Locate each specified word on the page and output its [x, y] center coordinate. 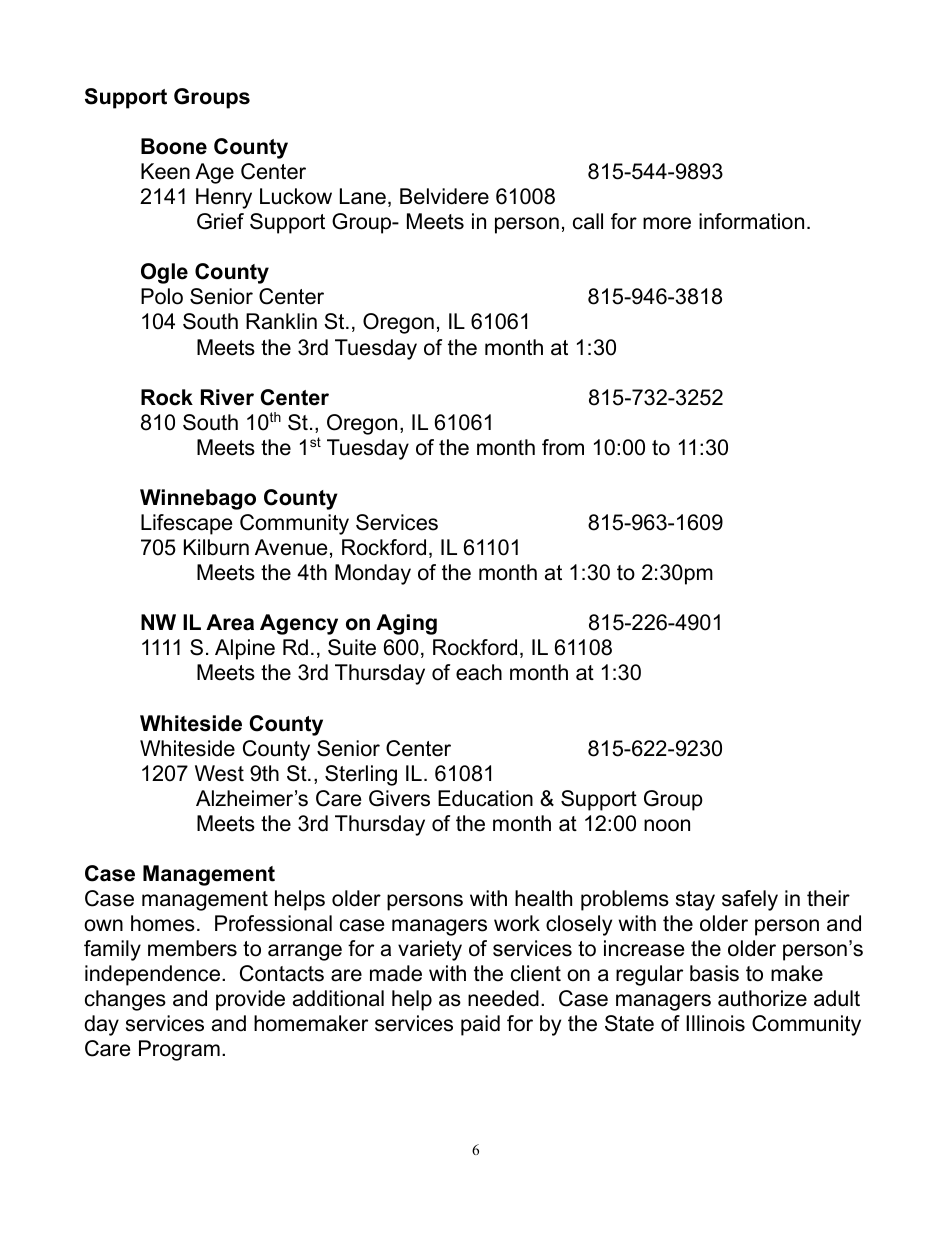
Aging [406, 624]
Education [485, 798]
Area [230, 622]
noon [667, 825]
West [219, 773]
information [751, 221]
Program [179, 1050]
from [563, 447]
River [227, 397]
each [479, 672]
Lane [363, 196]
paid [480, 1025]
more [667, 223]
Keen [165, 171]
